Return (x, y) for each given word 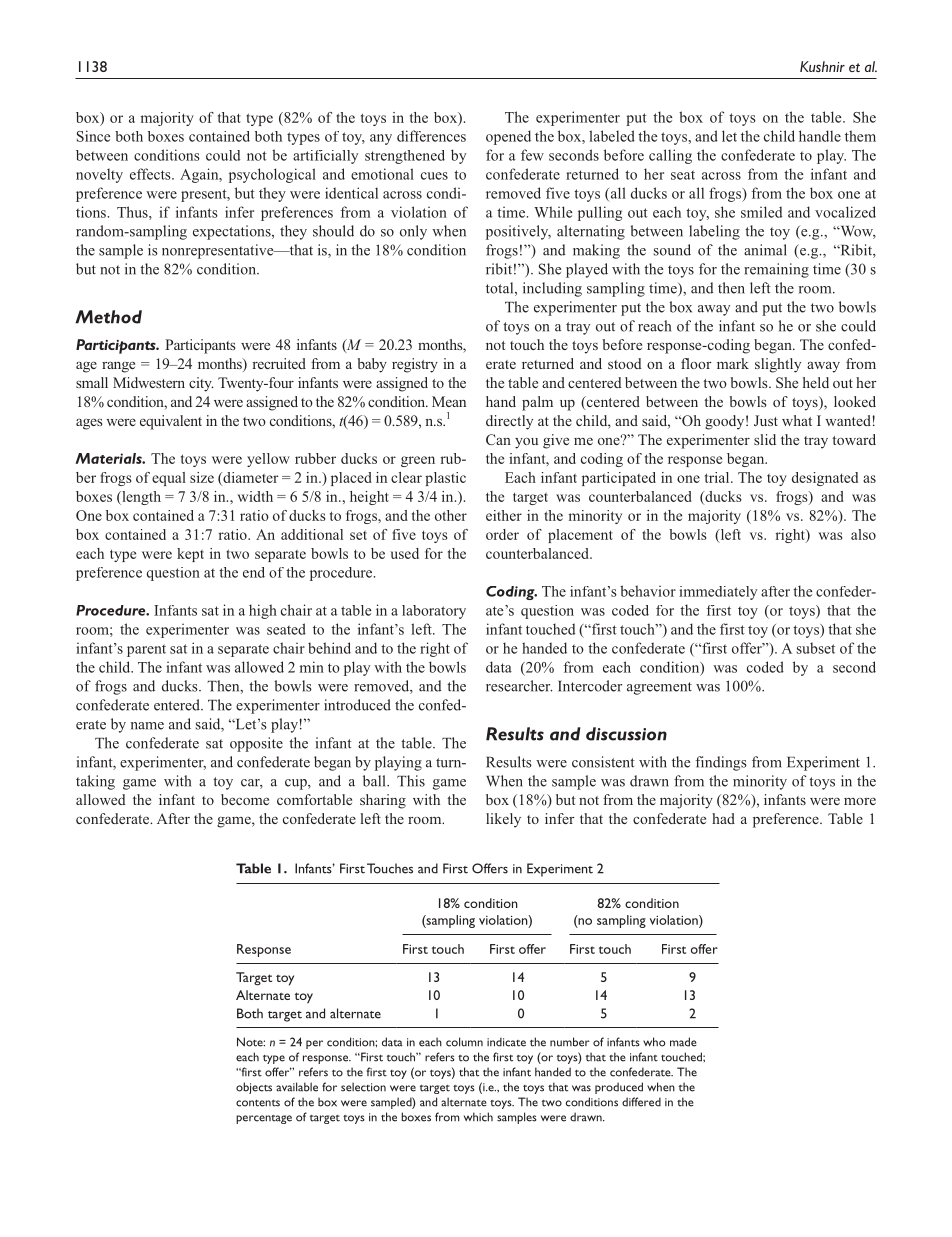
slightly (778, 365)
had (723, 818)
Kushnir (822, 66)
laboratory (434, 612)
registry (415, 365)
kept (190, 555)
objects (254, 1088)
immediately (718, 593)
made (683, 1042)
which (478, 1117)
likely (503, 820)
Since (93, 136)
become (245, 799)
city (201, 384)
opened (508, 137)
